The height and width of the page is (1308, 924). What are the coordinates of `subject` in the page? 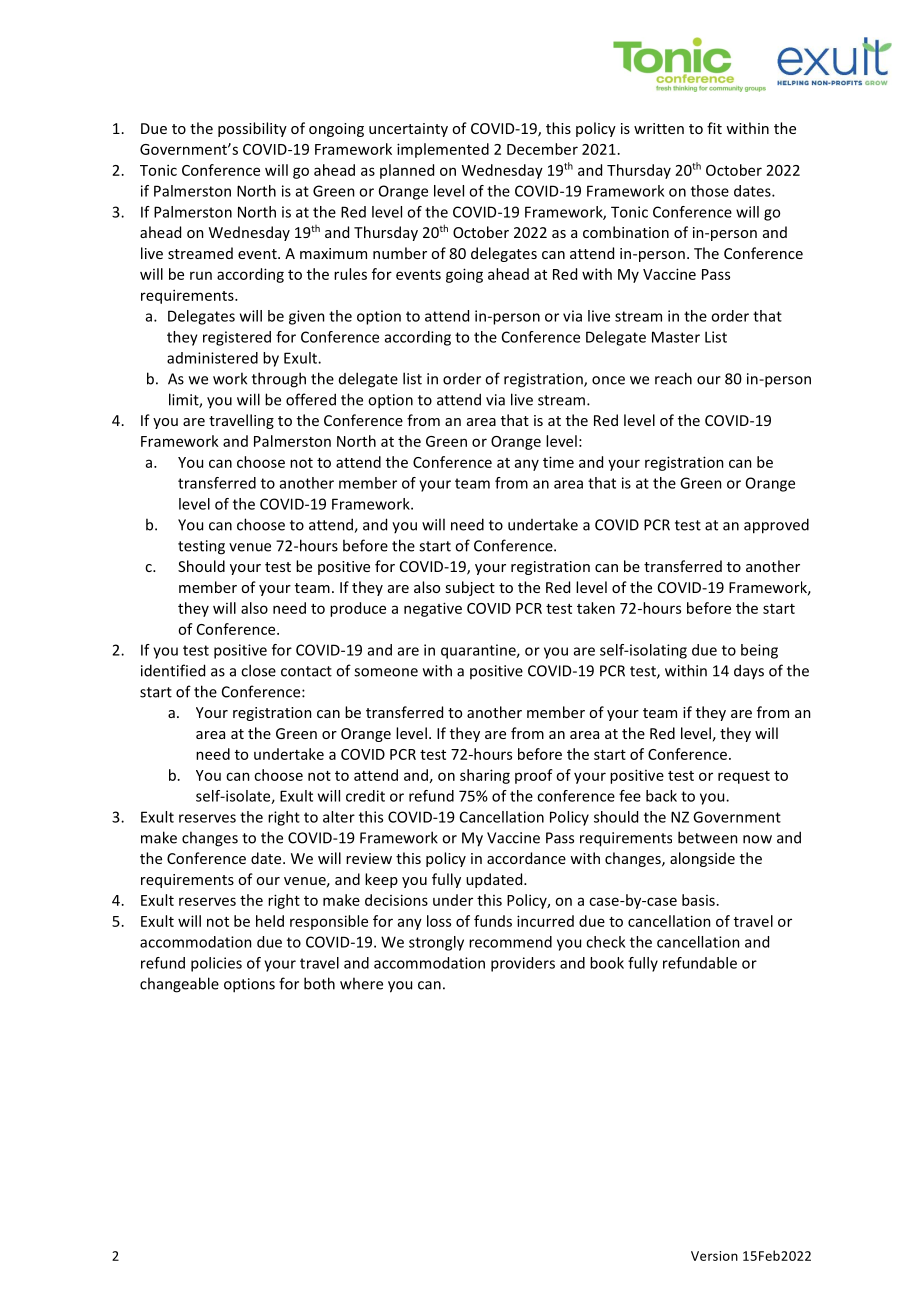 It's located at (470, 588).
